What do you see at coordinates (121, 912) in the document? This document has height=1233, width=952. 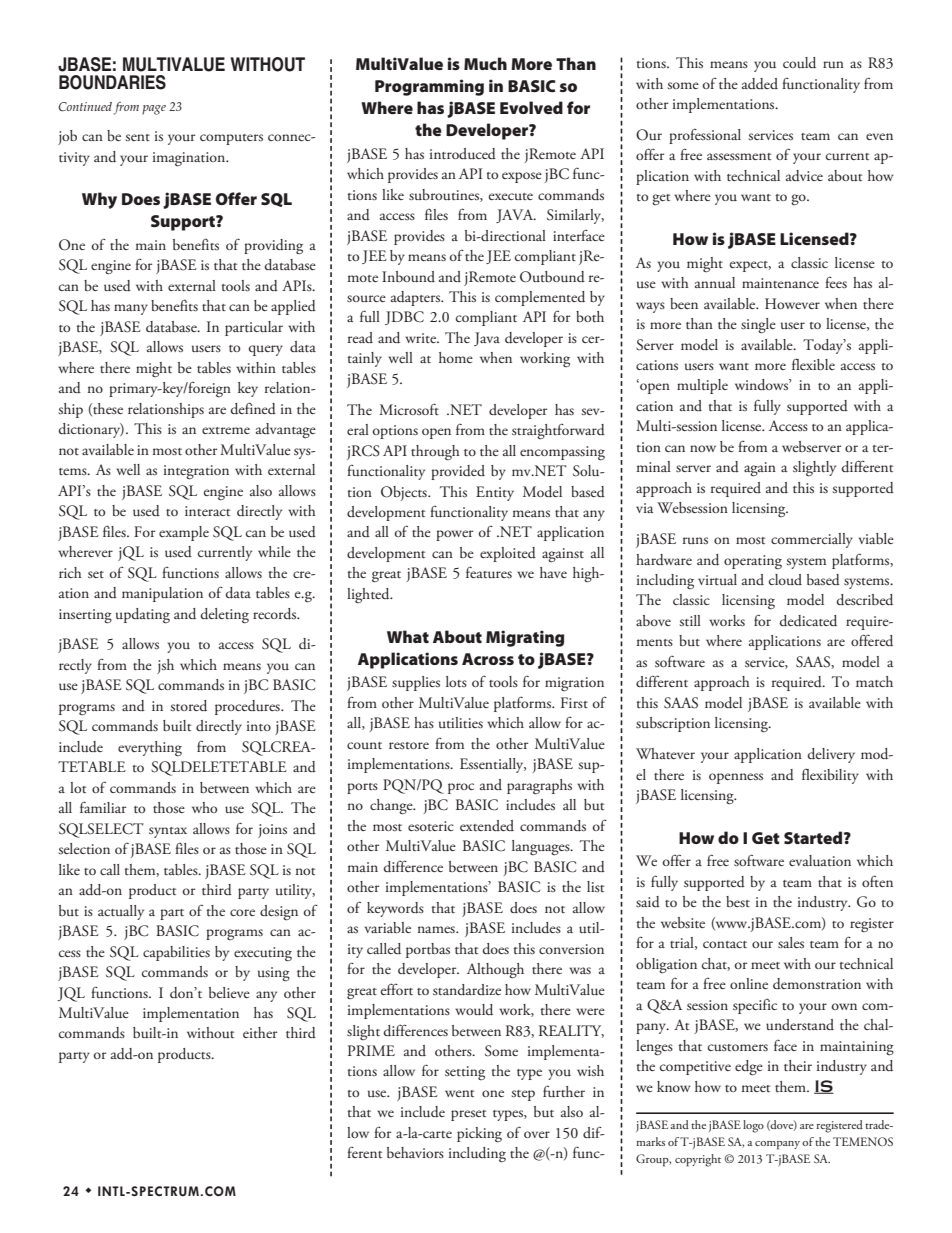 I see `actually` at bounding box center [121, 912].
